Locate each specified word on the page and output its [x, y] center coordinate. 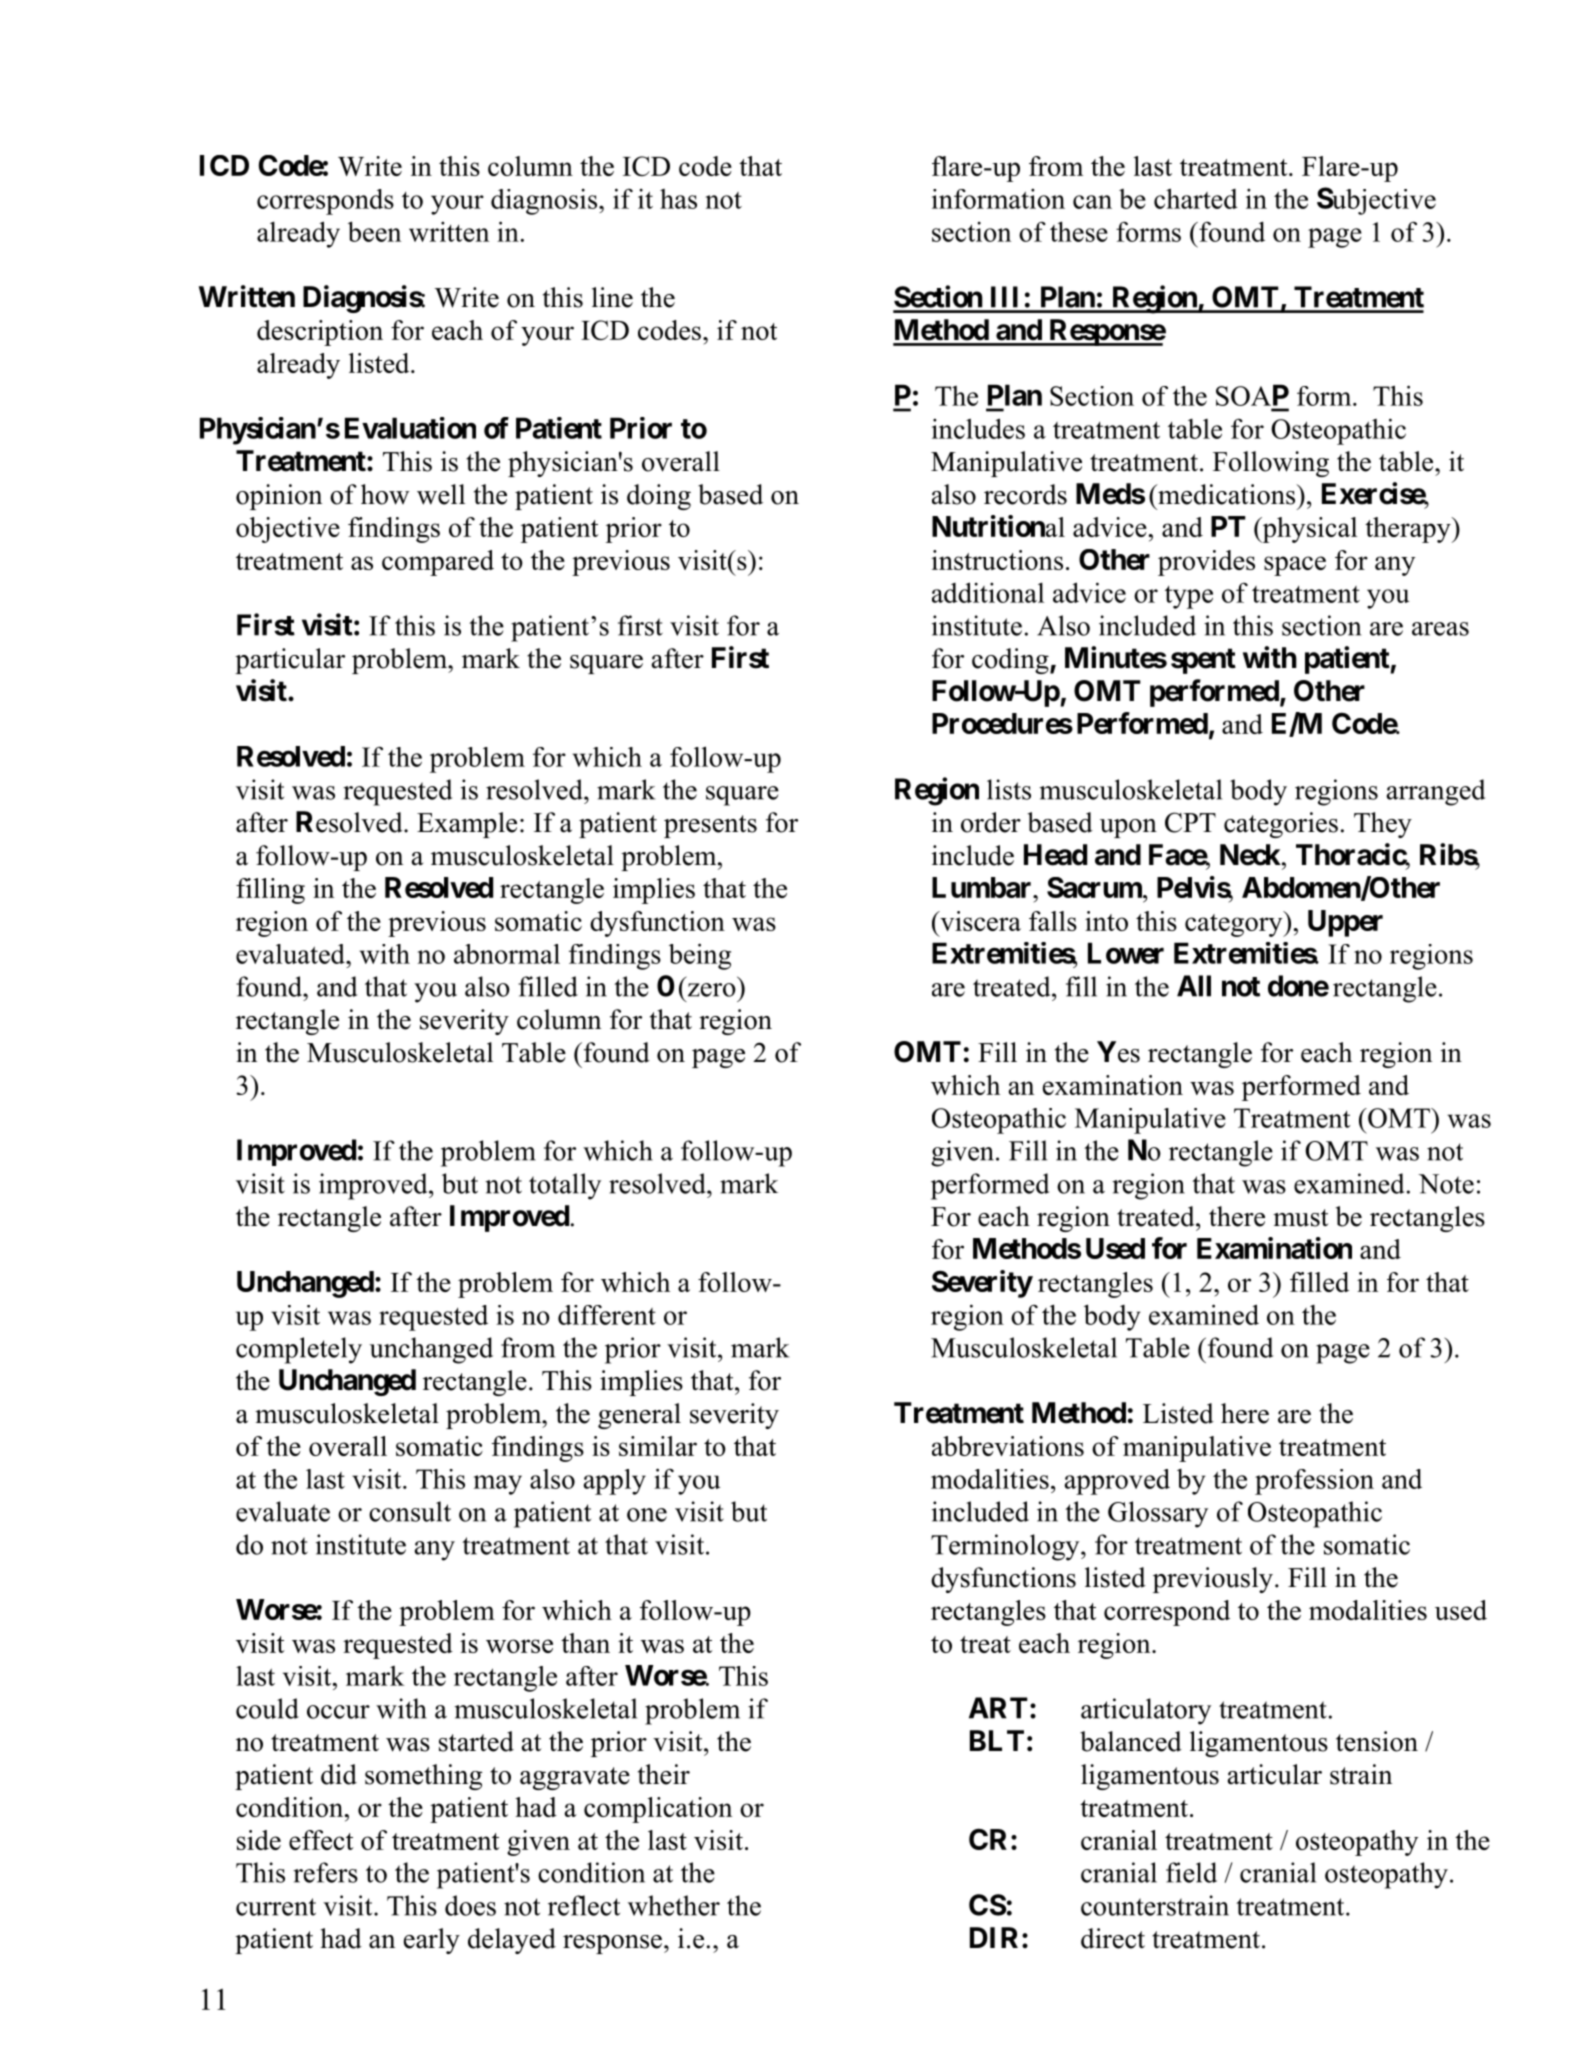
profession [1314, 1482]
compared [438, 563]
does [470, 1905]
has [678, 199]
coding [1011, 661]
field [1191, 1872]
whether [674, 1905]
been [374, 231]
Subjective [1376, 201]
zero [712, 990]
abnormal [507, 954]
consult [410, 1511]
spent [1203, 661]
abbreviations [1008, 1446]
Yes [1118, 1052]
